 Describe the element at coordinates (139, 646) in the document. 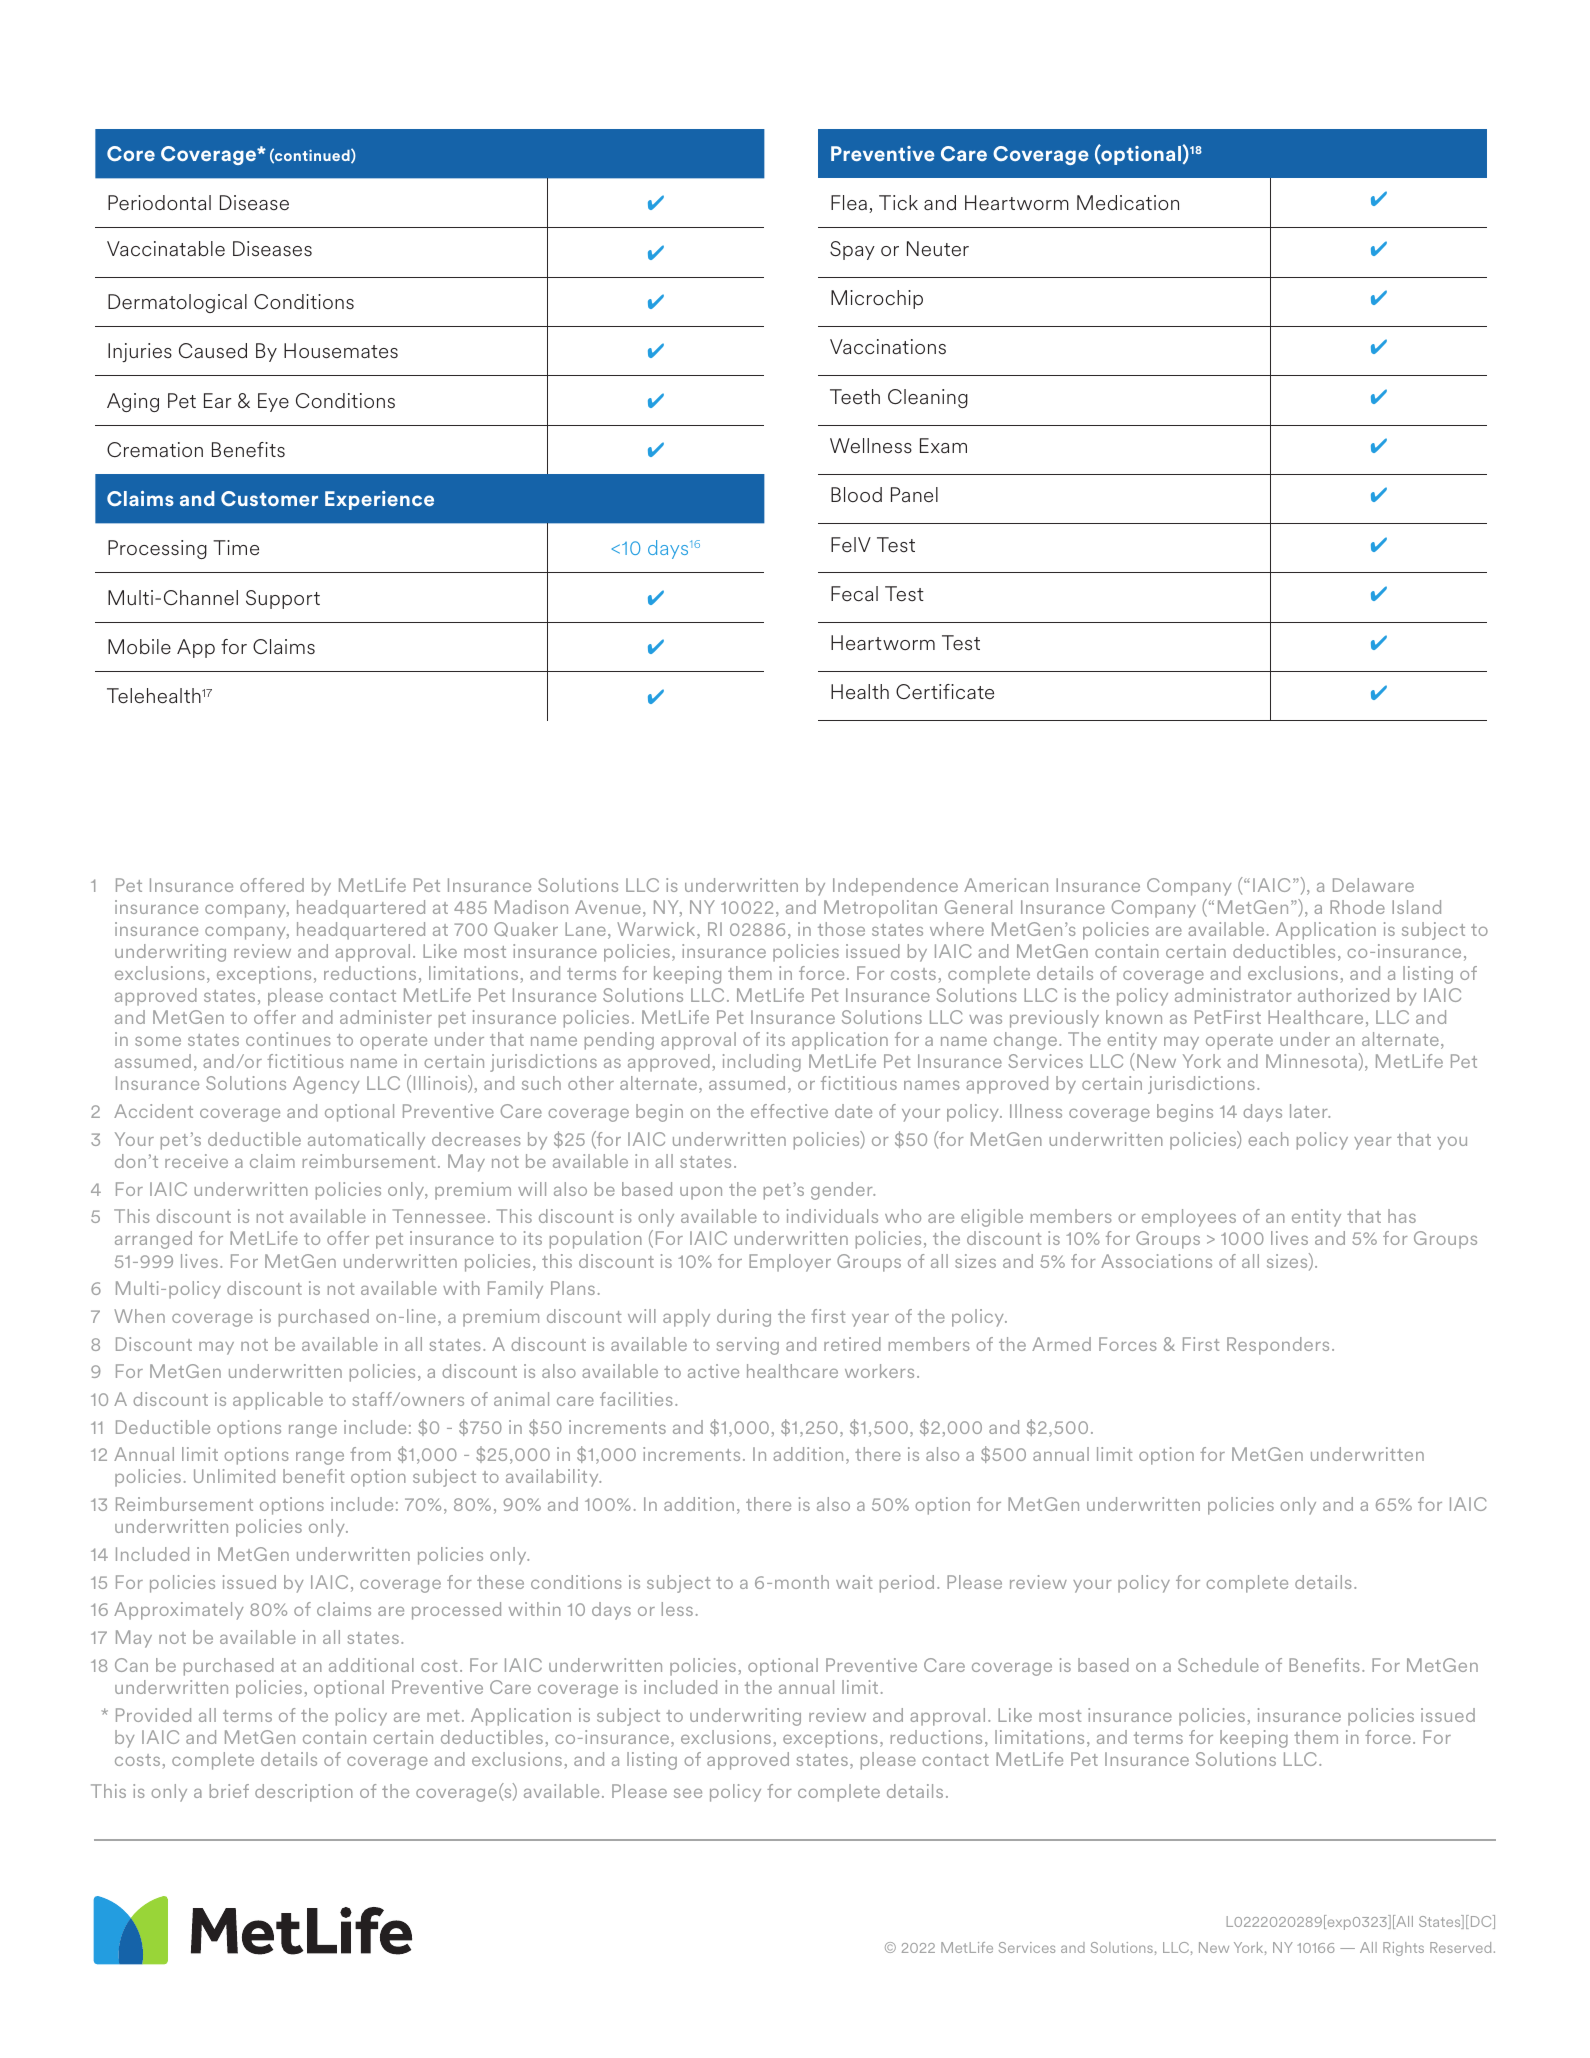

I see `Mobile` at that location.
